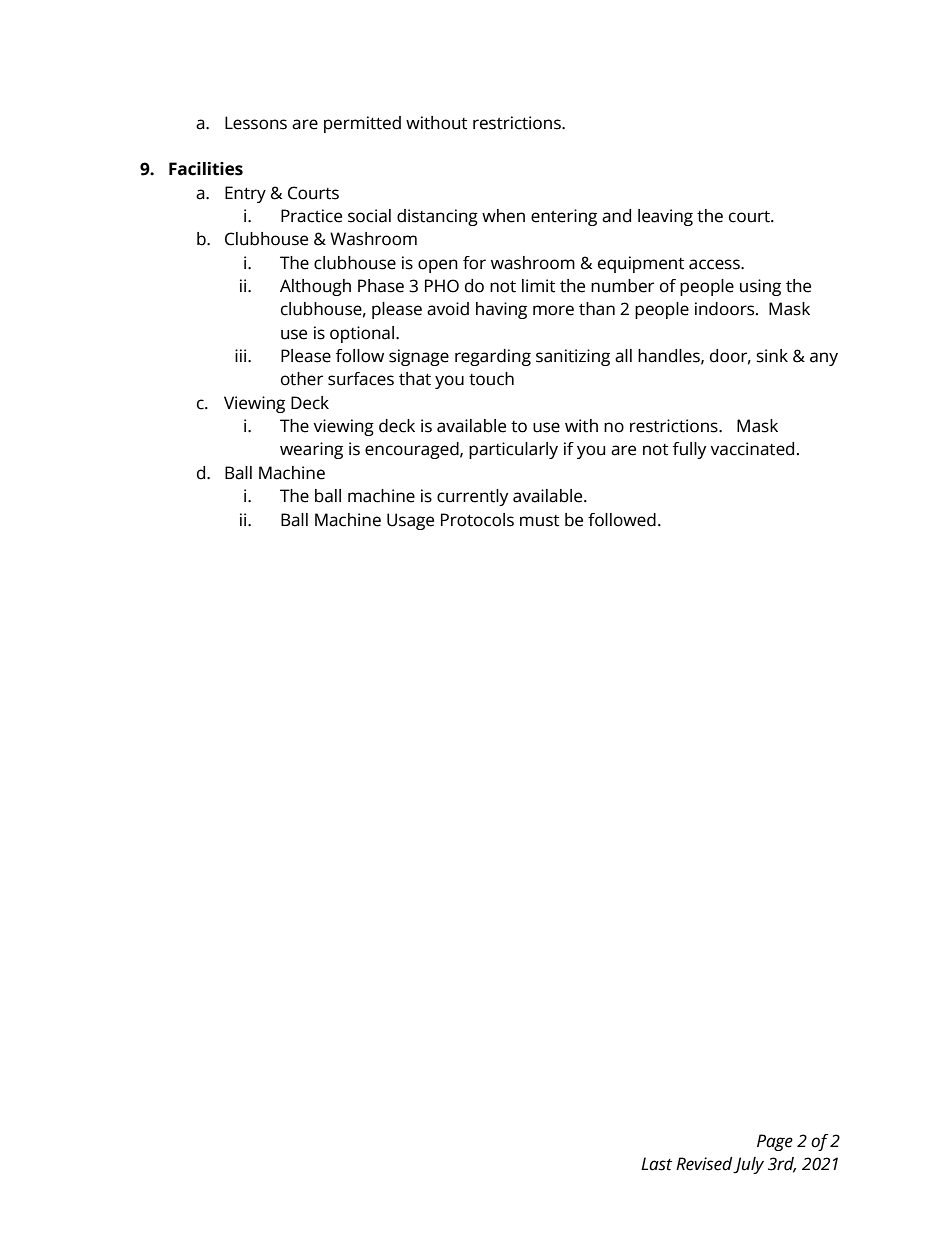 This screenshot has width=952, height=1233. Describe the element at coordinates (705, 1165) in the screenshot. I see `Revised` at that location.
